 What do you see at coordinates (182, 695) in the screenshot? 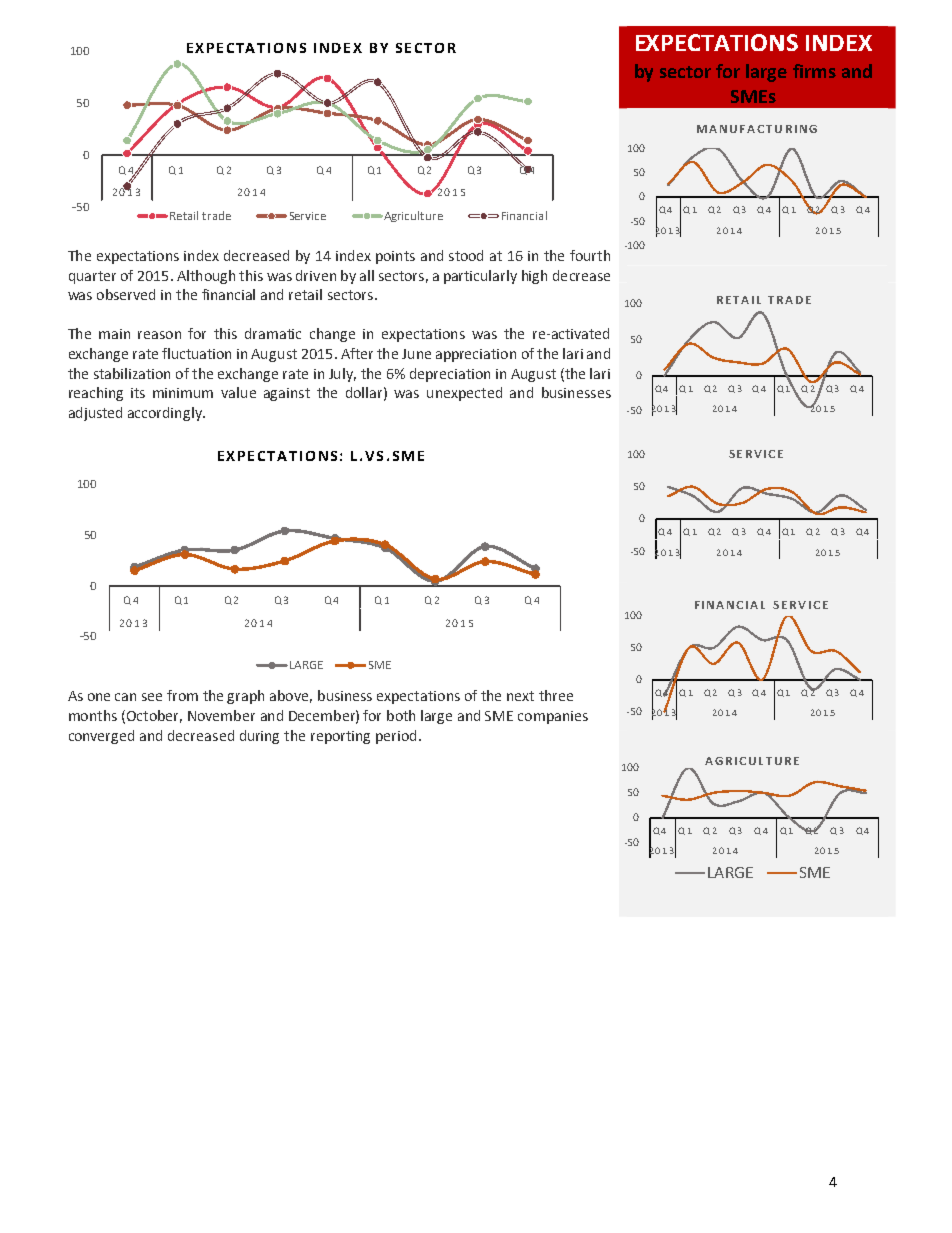
I see `from` at bounding box center [182, 695].
